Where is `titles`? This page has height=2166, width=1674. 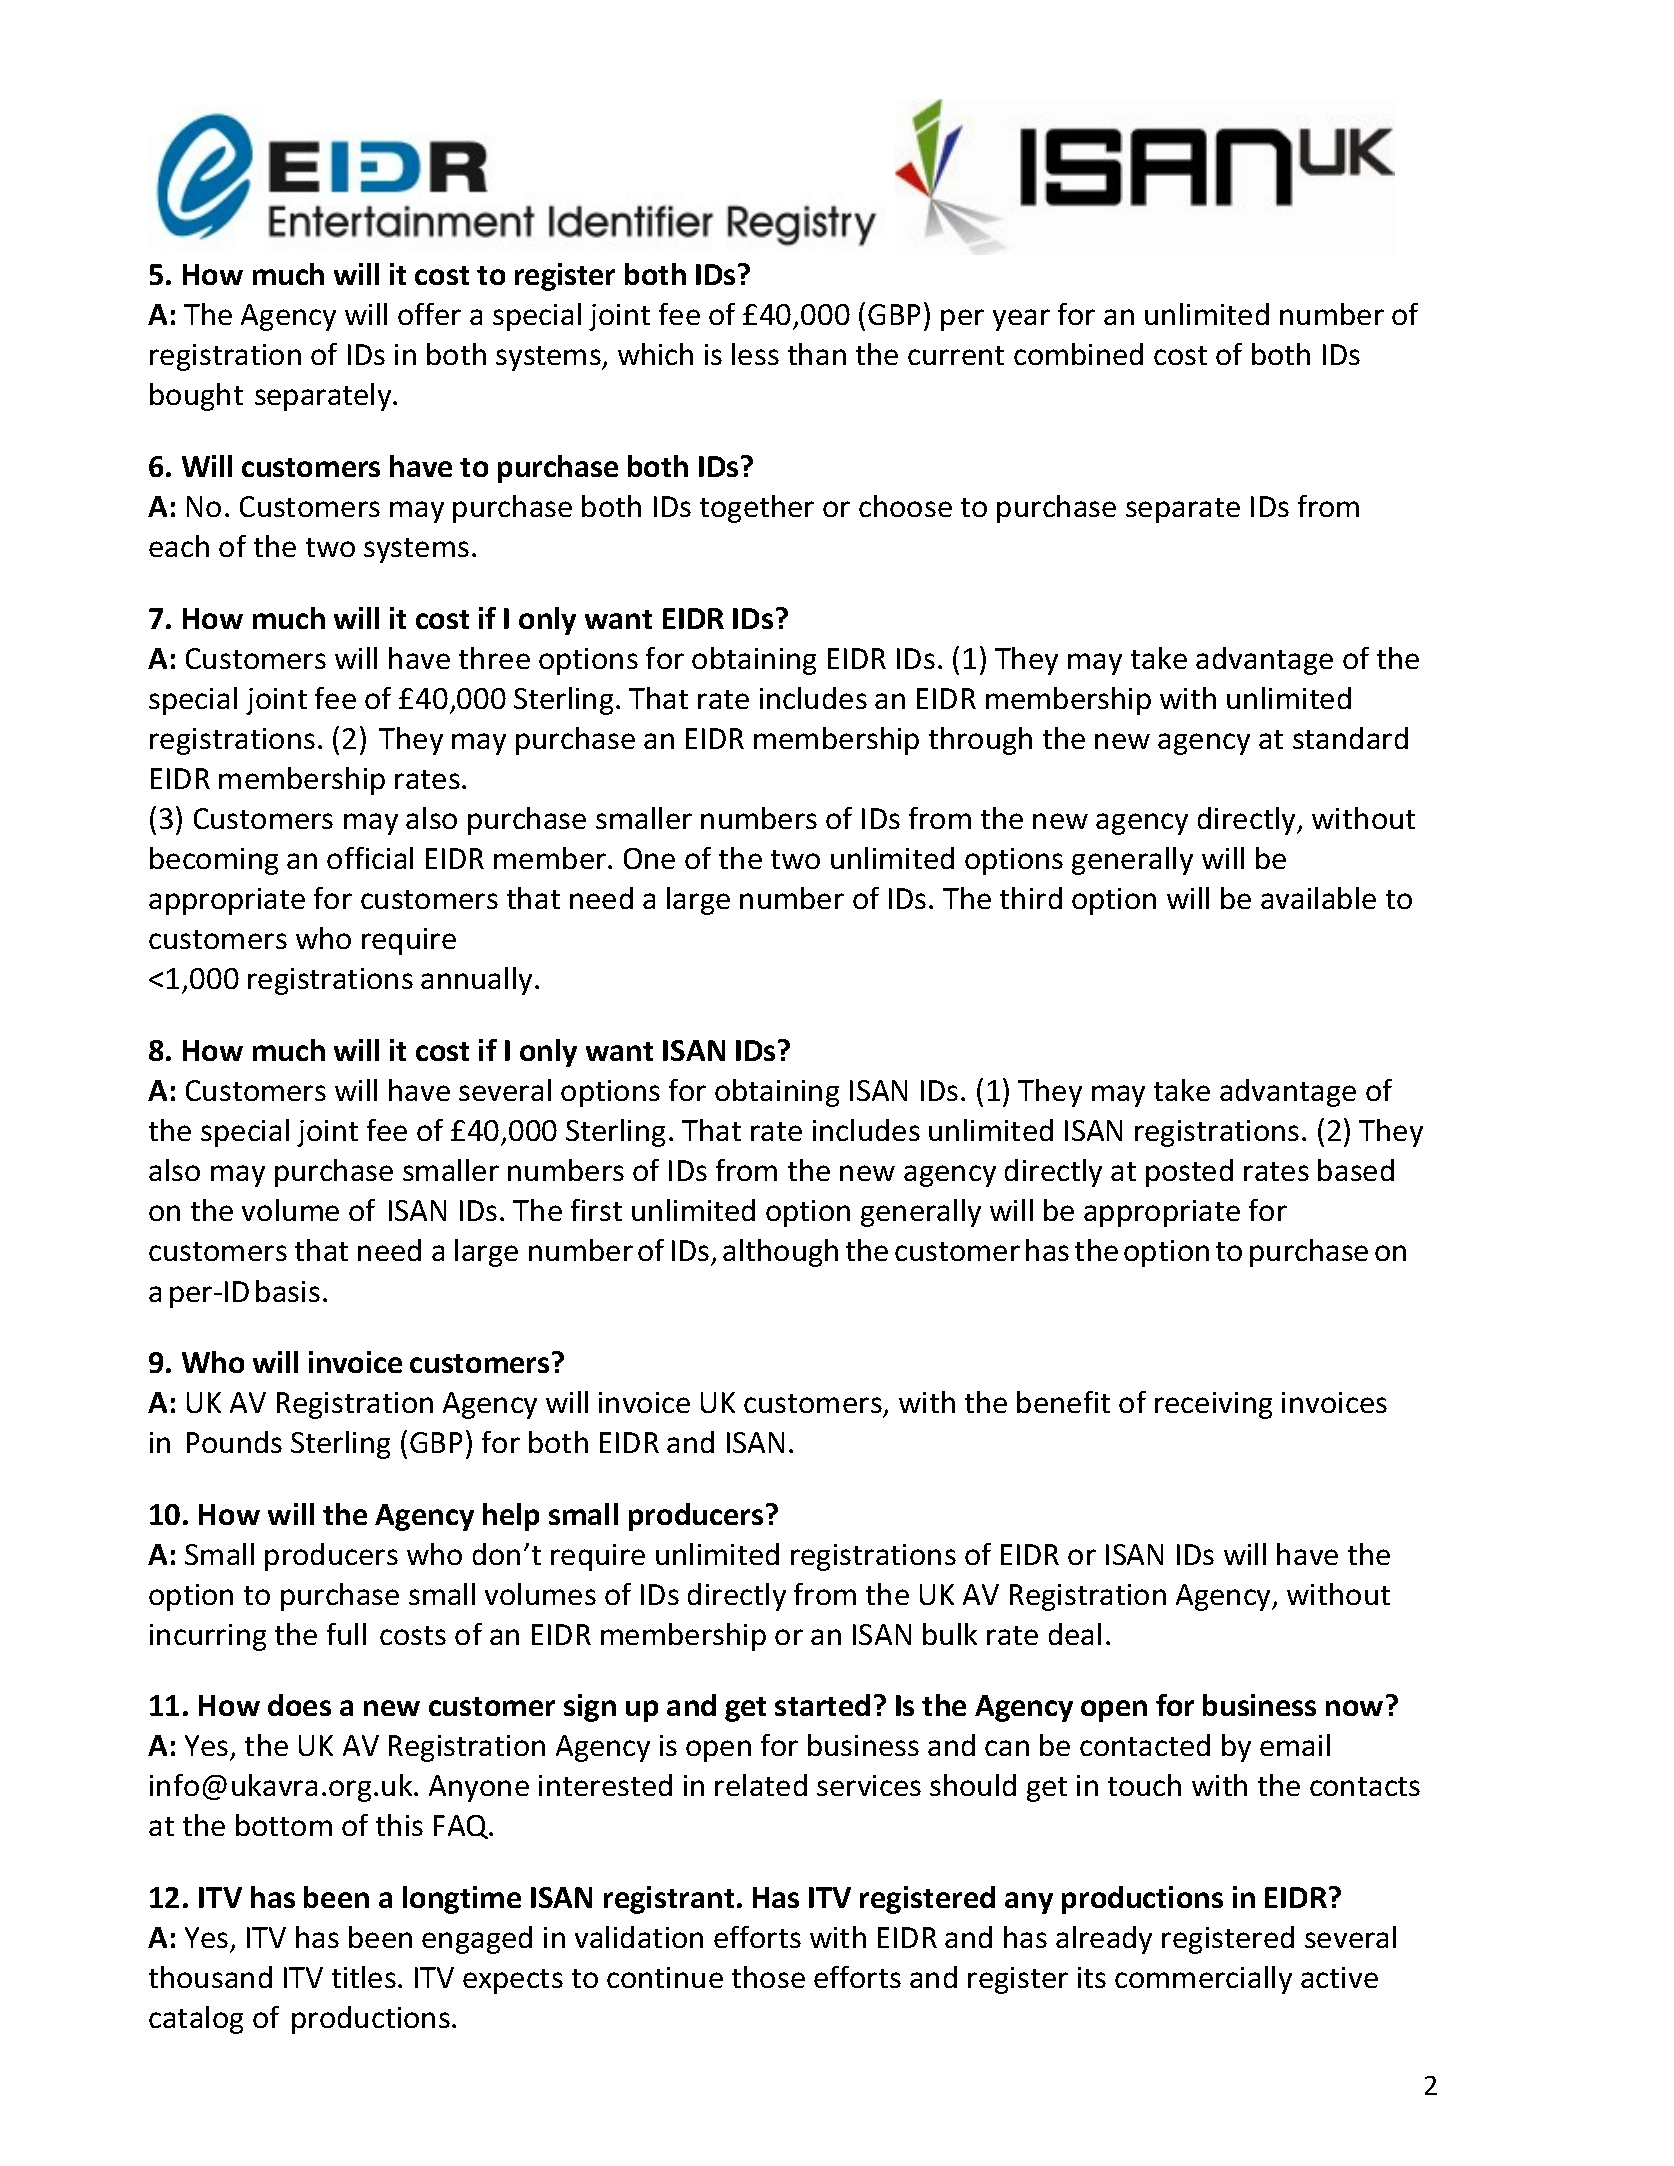
titles is located at coordinates (364, 1977).
